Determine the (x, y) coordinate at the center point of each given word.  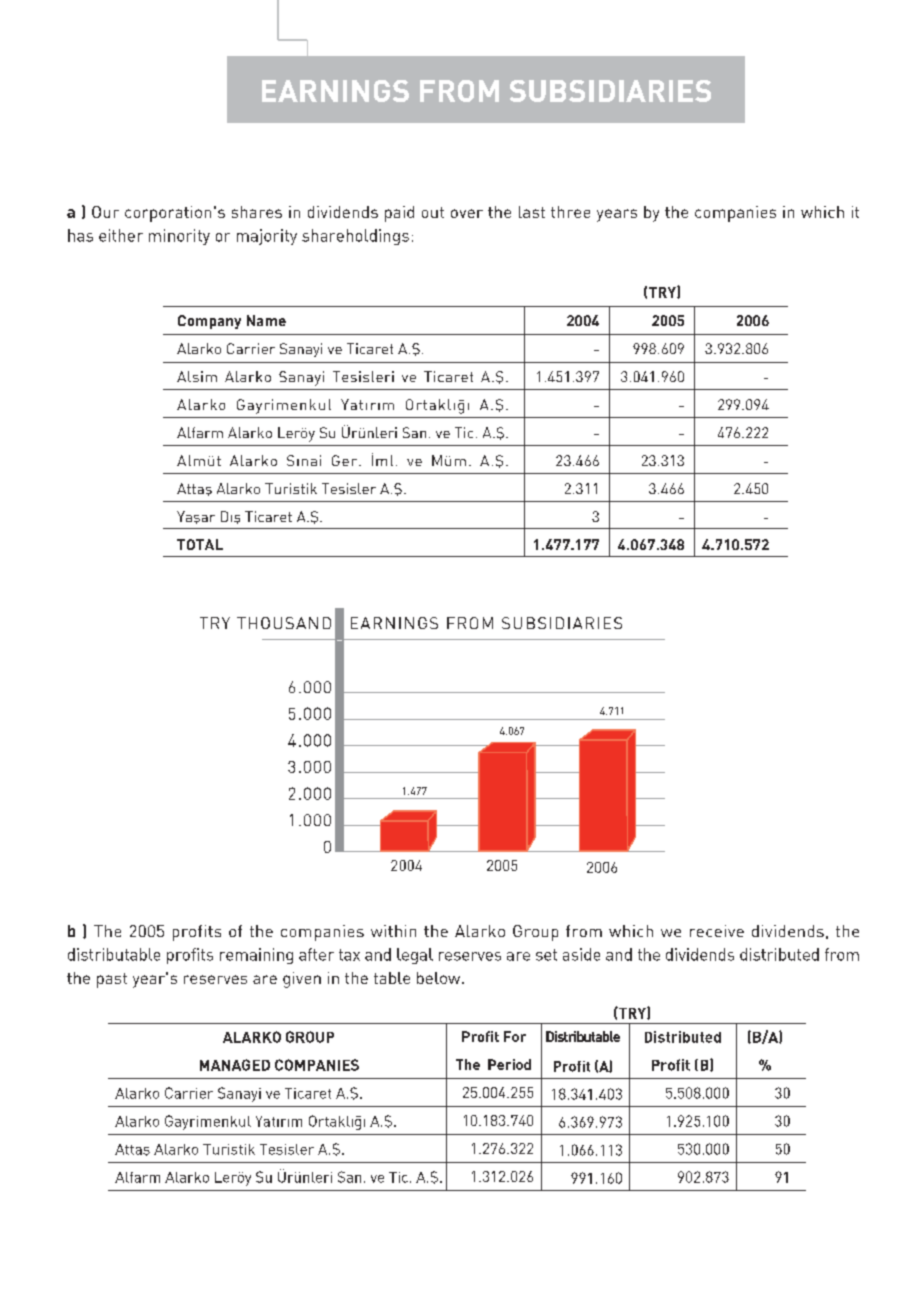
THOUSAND (284, 623)
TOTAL (200, 544)
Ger (344, 460)
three (570, 212)
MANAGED (235, 1065)
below (440, 978)
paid (399, 214)
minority (179, 237)
